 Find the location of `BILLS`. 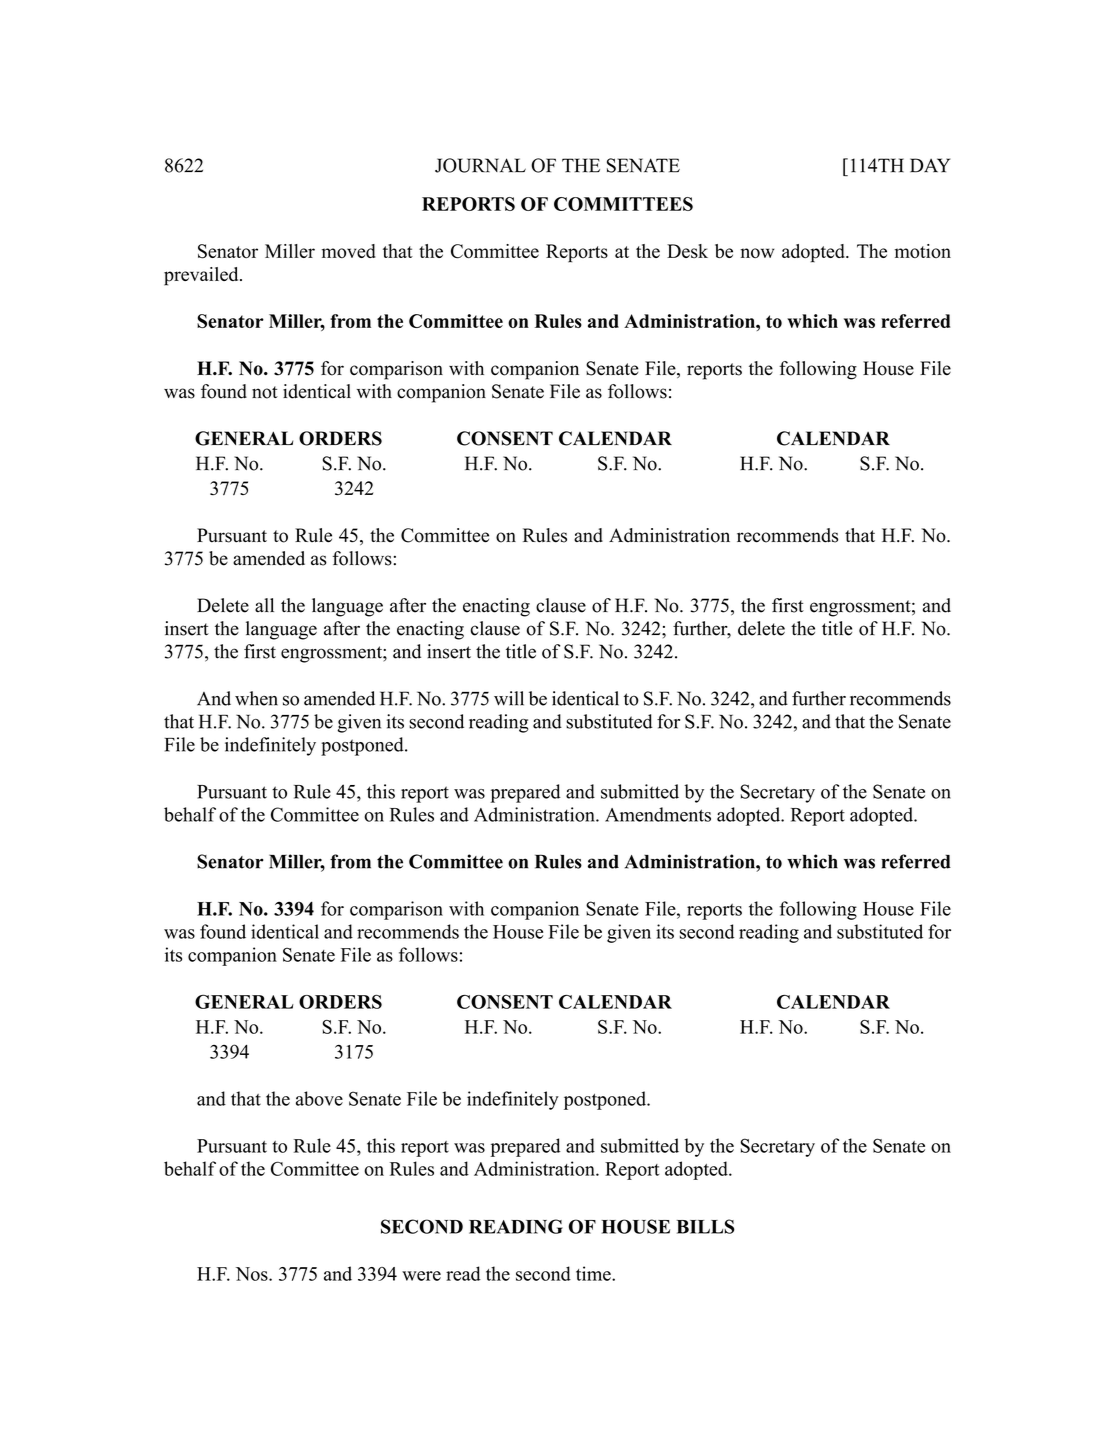

BILLS is located at coordinates (706, 1226).
